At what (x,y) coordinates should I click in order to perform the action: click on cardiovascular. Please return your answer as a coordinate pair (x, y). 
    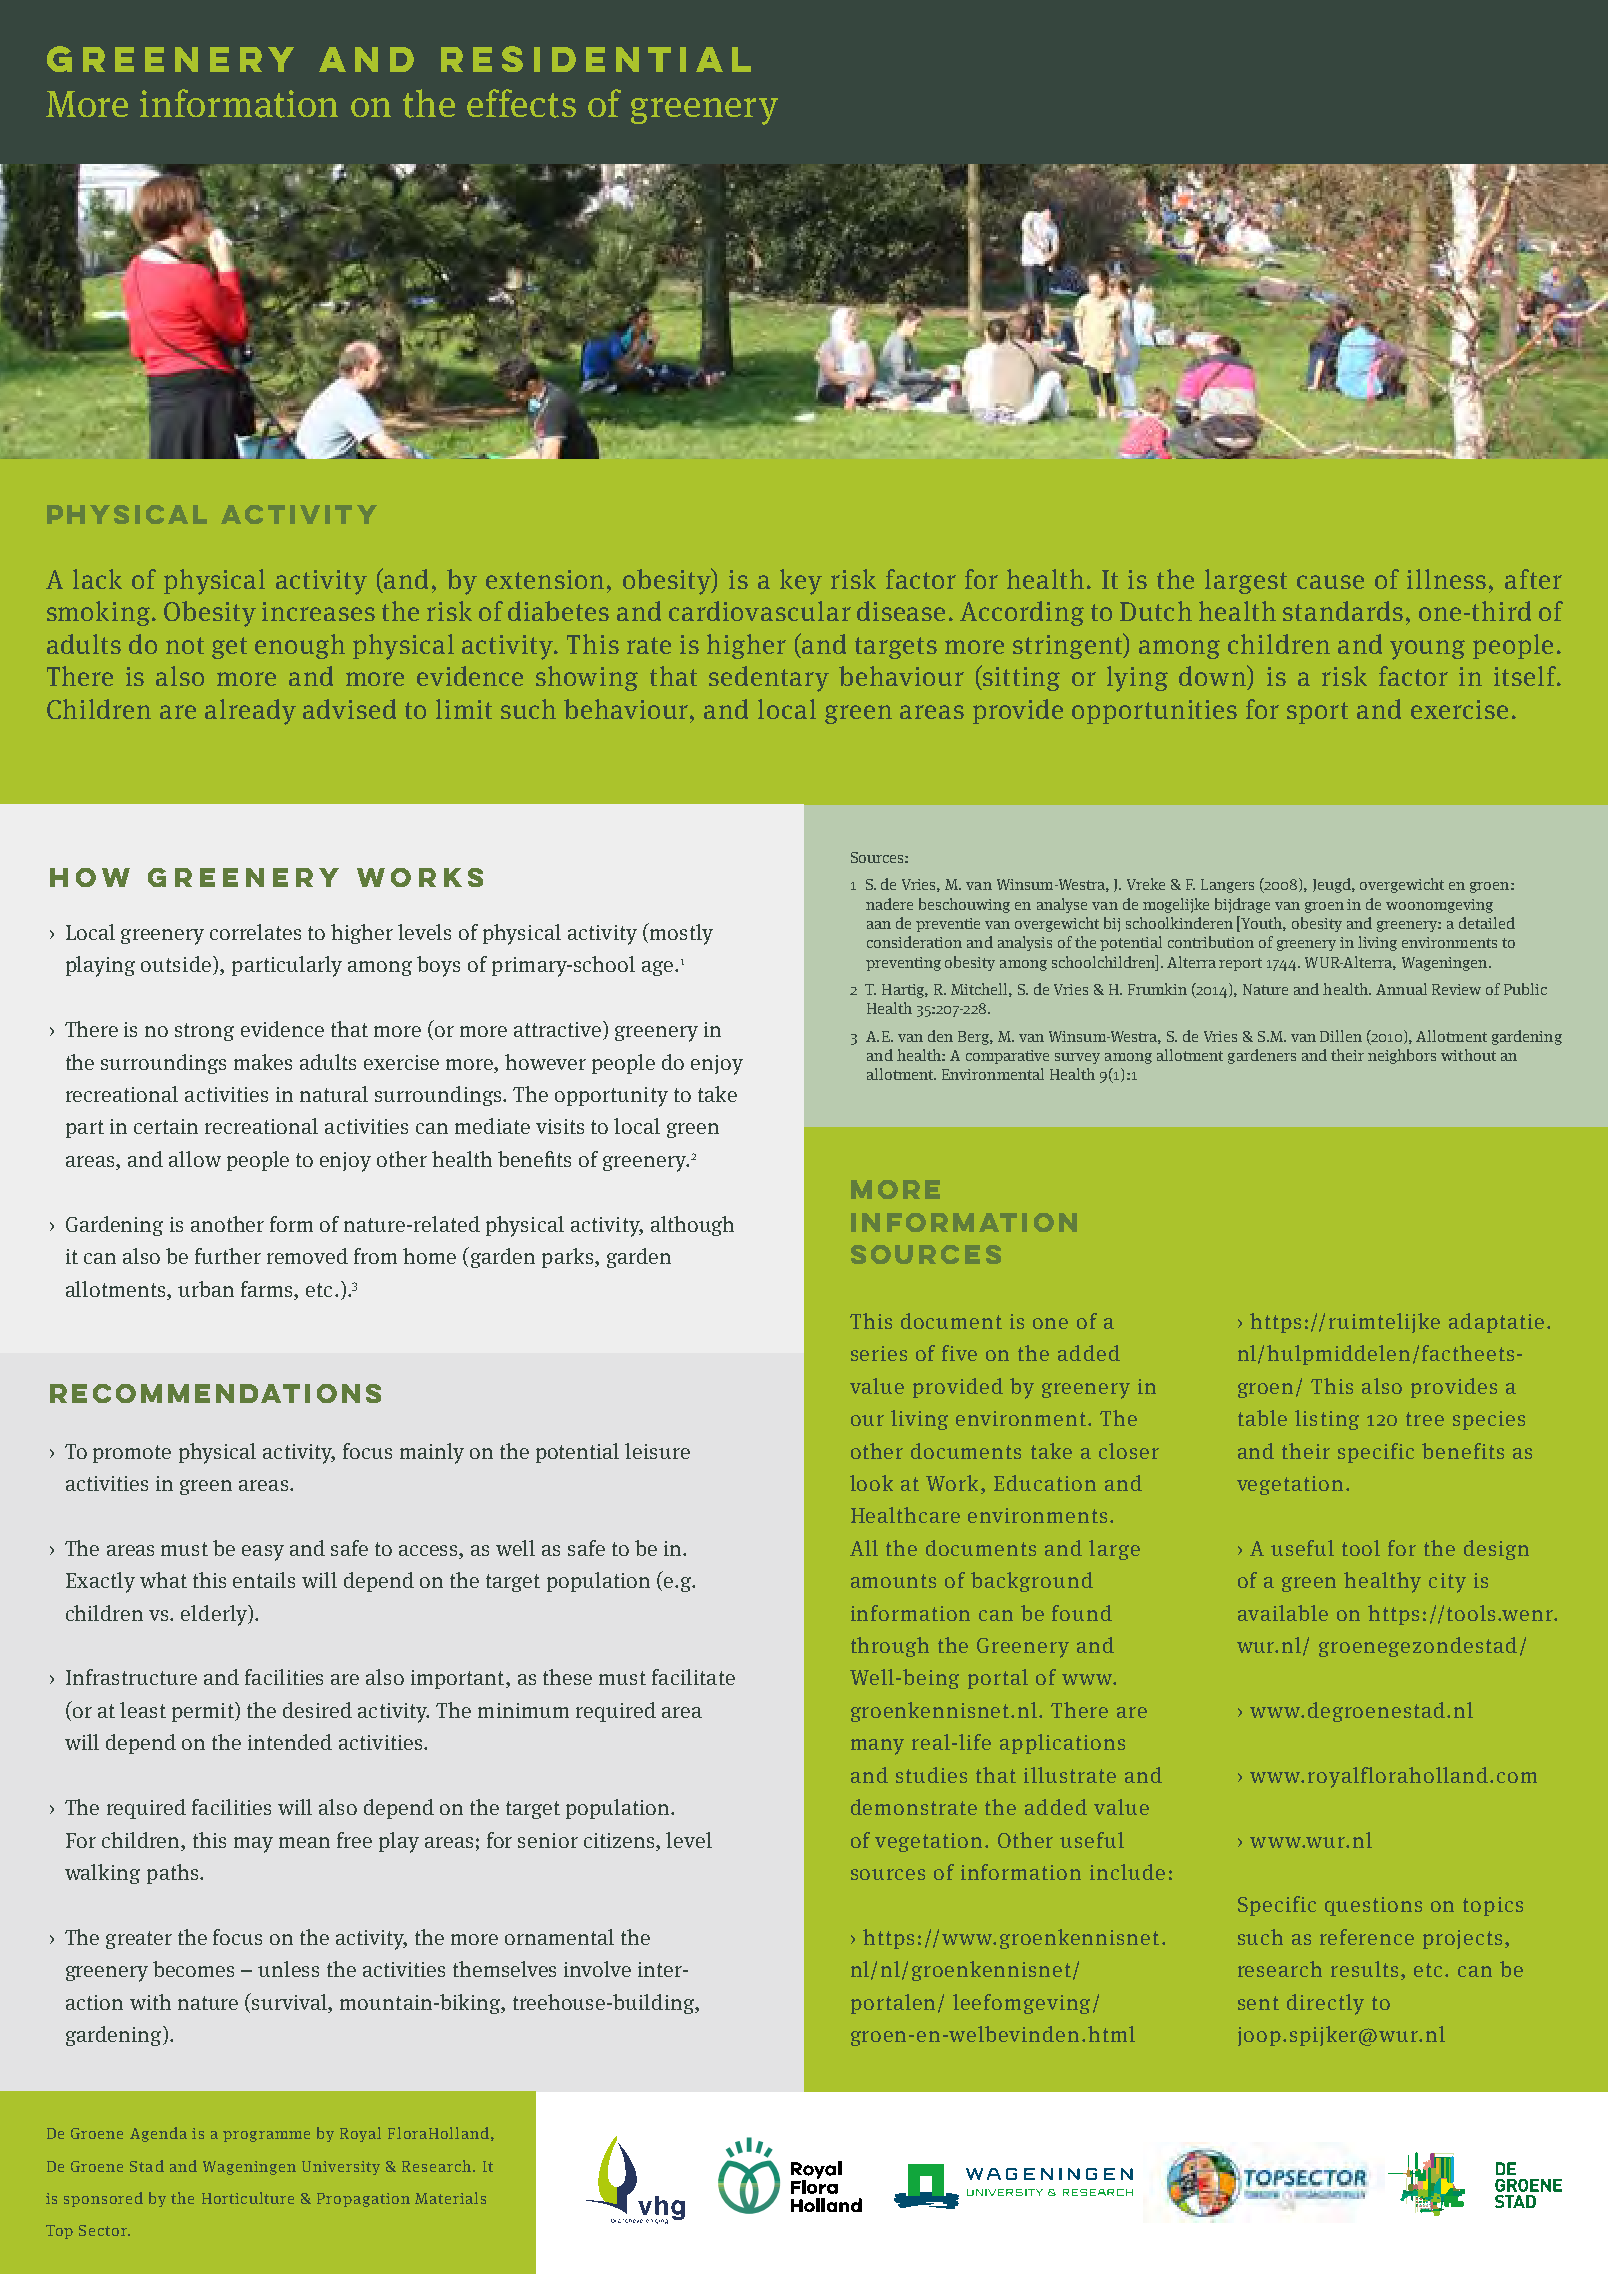
    Looking at the image, I should click on (760, 611).
